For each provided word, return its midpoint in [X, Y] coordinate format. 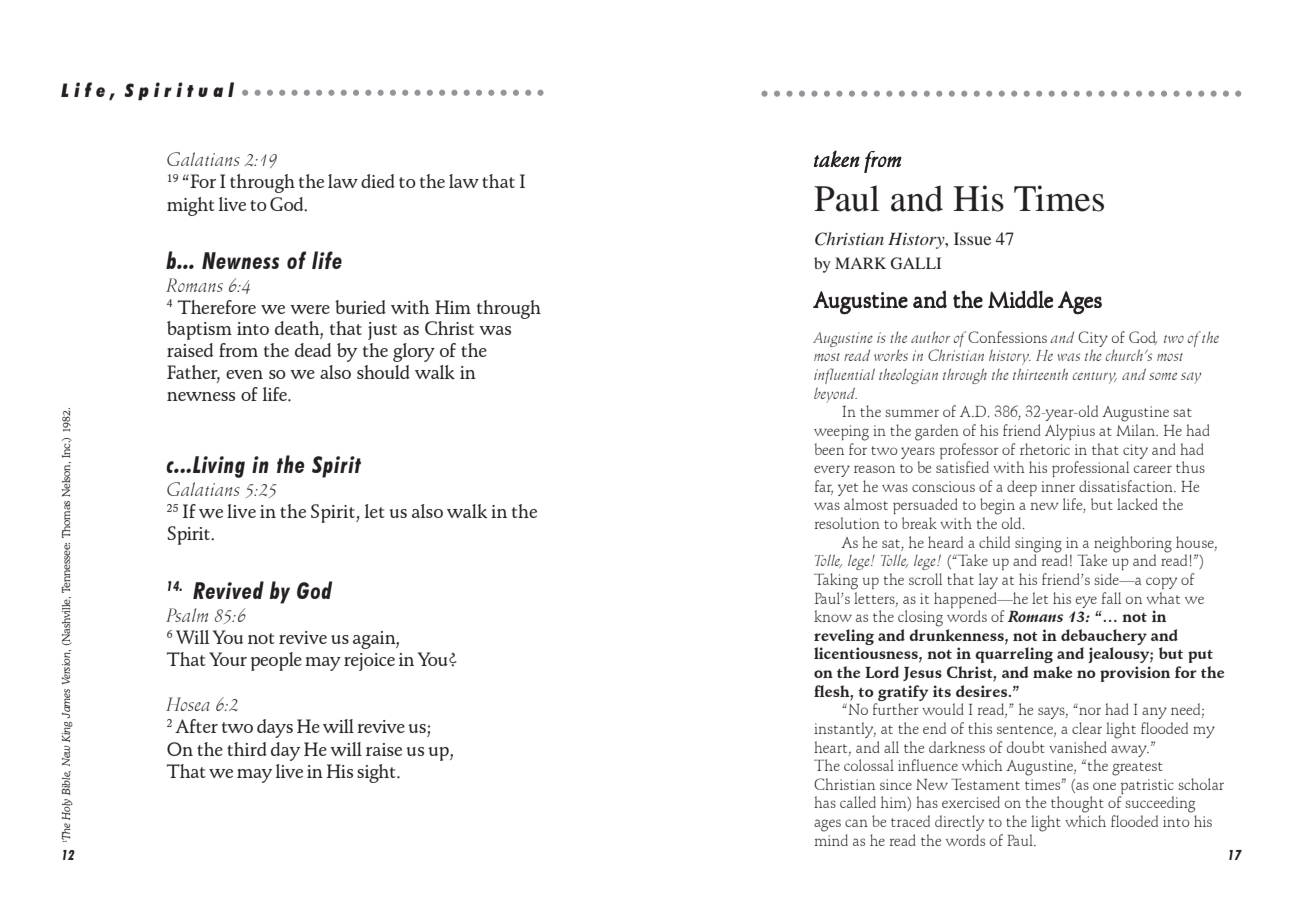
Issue [972, 238]
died [378, 181]
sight [377, 773]
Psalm [187, 615]
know [833, 616]
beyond [835, 395]
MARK [860, 263]
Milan [1137, 430]
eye [1086, 602]
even [244, 374]
